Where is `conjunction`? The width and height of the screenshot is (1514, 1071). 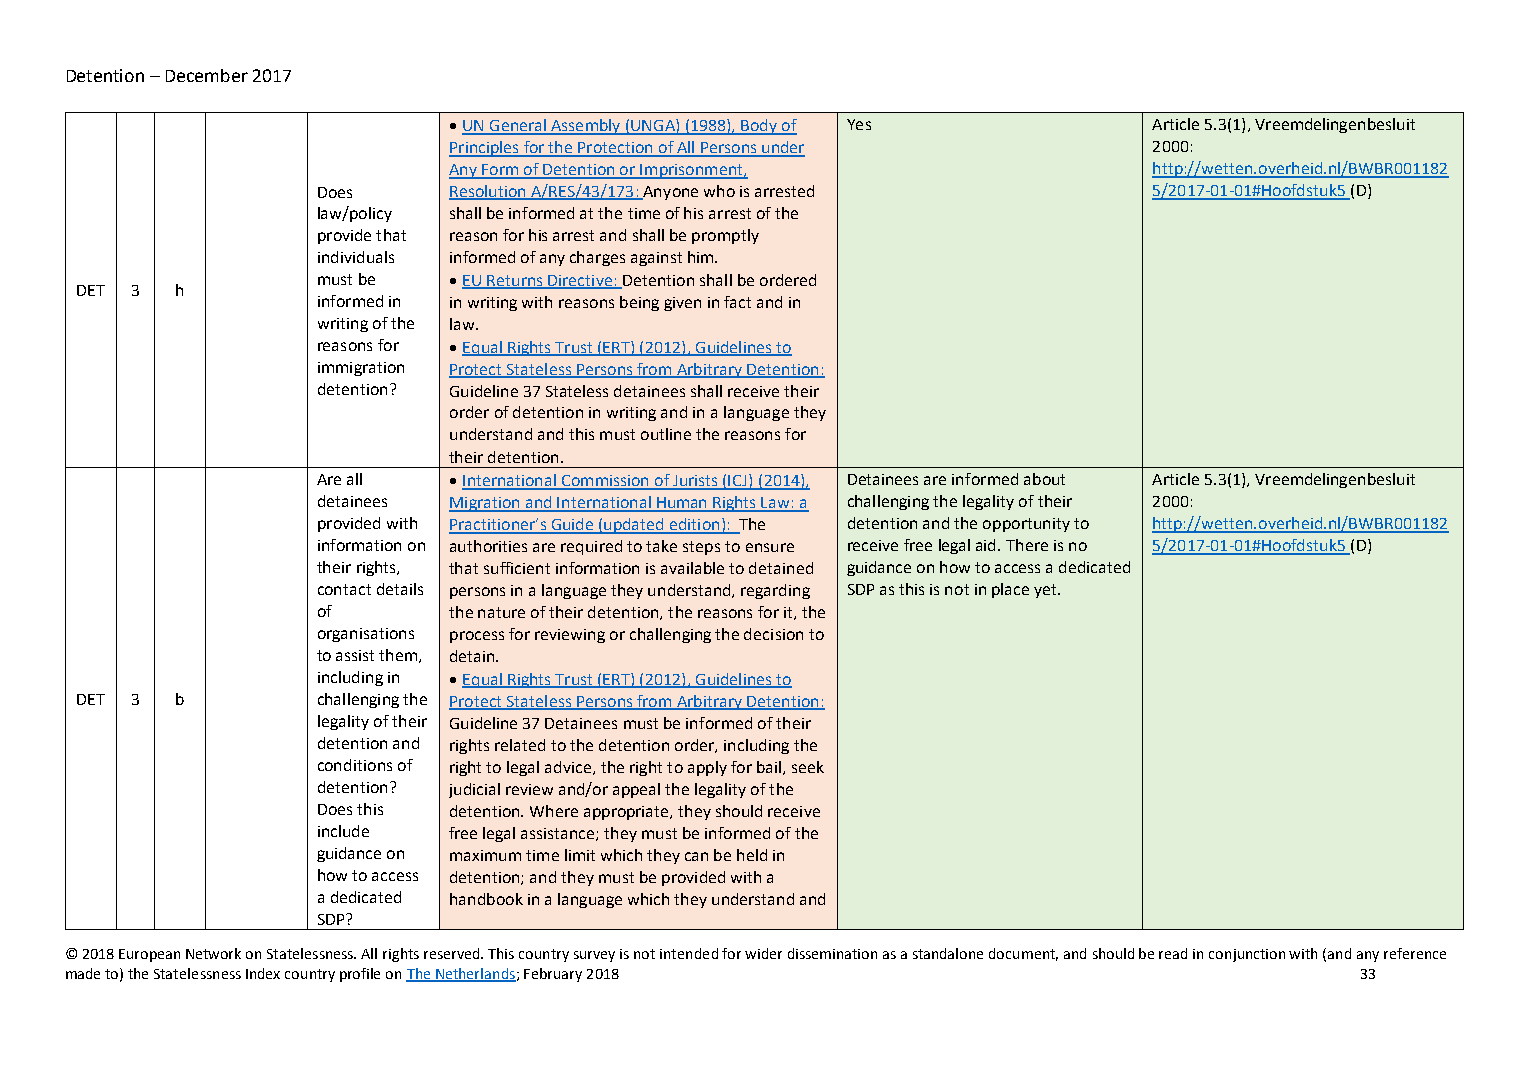
conjunction is located at coordinates (1247, 955).
